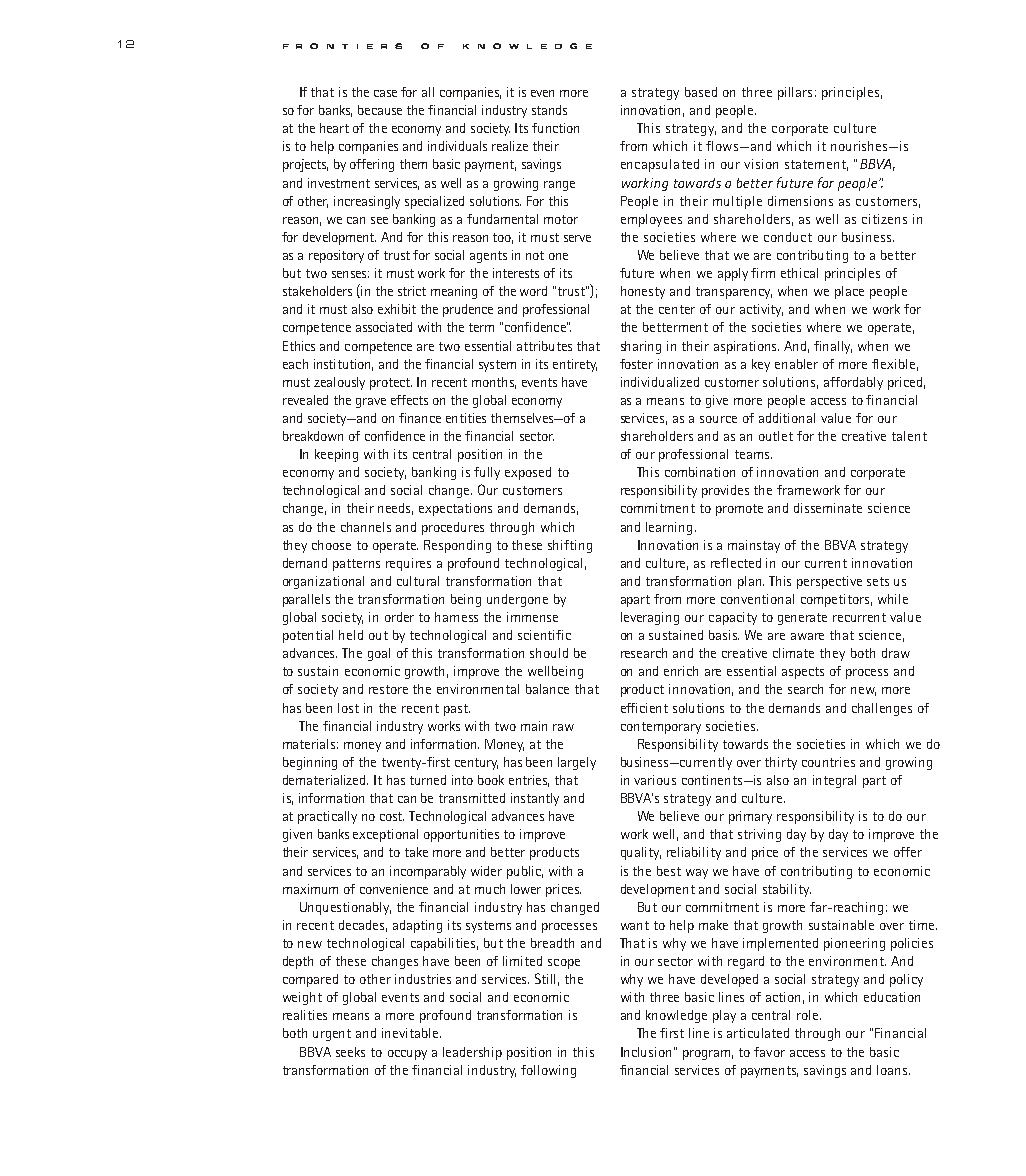 This screenshot has height=1176, width=1026. Describe the element at coordinates (761, 164) in the screenshot. I see `vision` at that location.
